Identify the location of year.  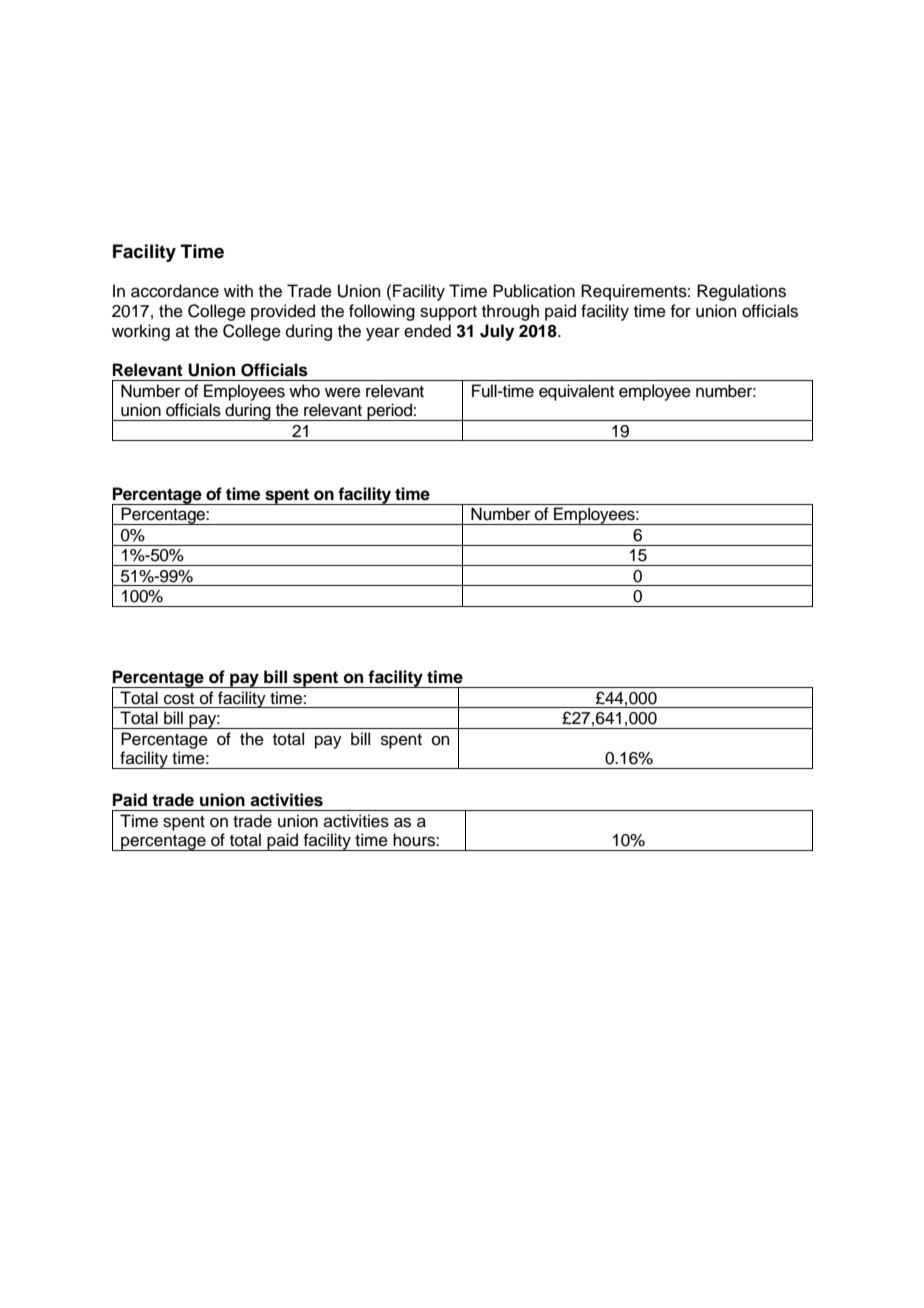
(383, 334).
